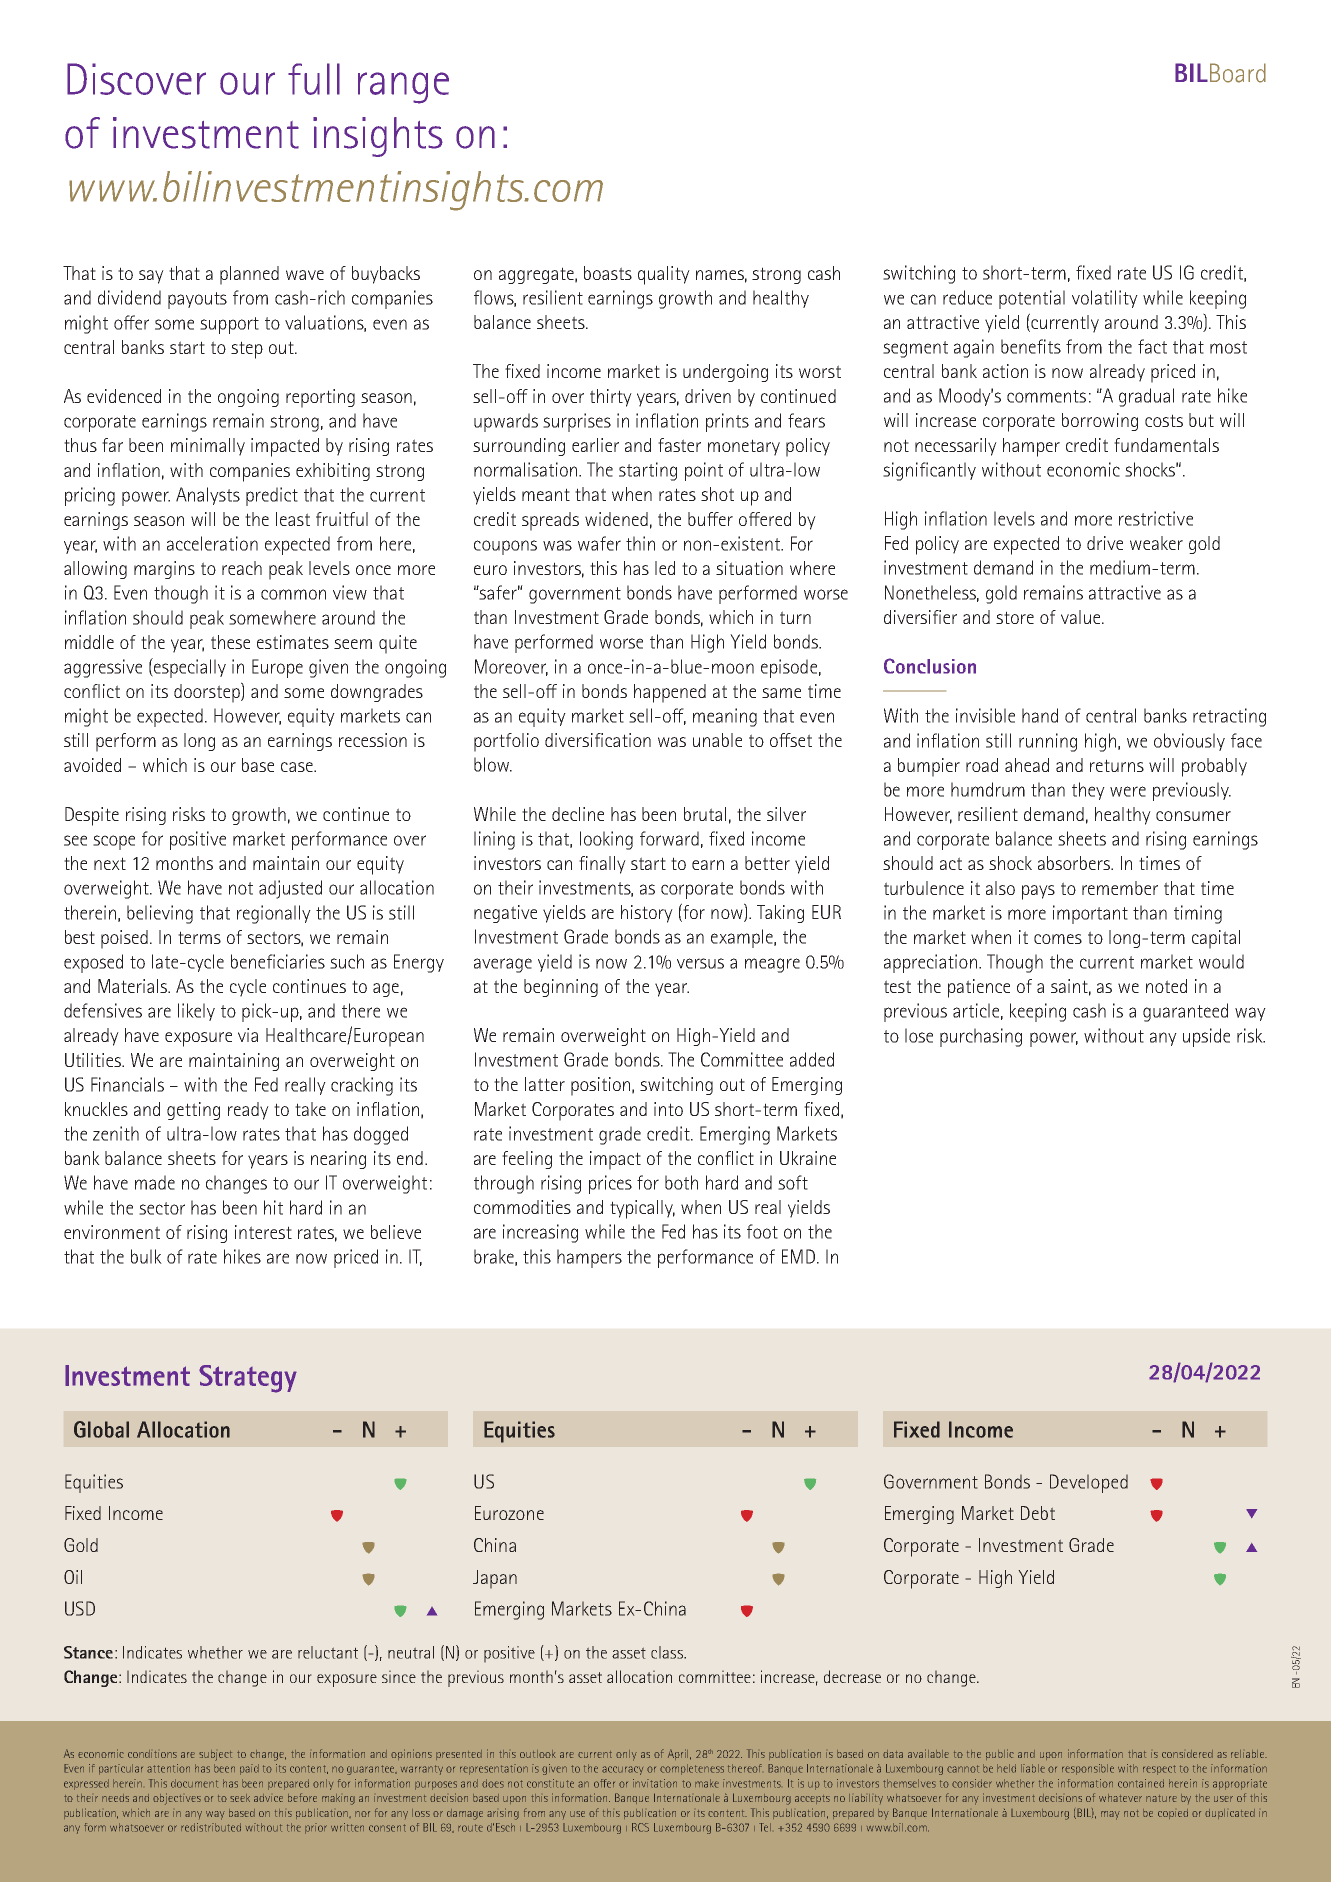 The image size is (1331, 1882). Describe the element at coordinates (1088, 1769) in the image. I see `responsible` at that location.
